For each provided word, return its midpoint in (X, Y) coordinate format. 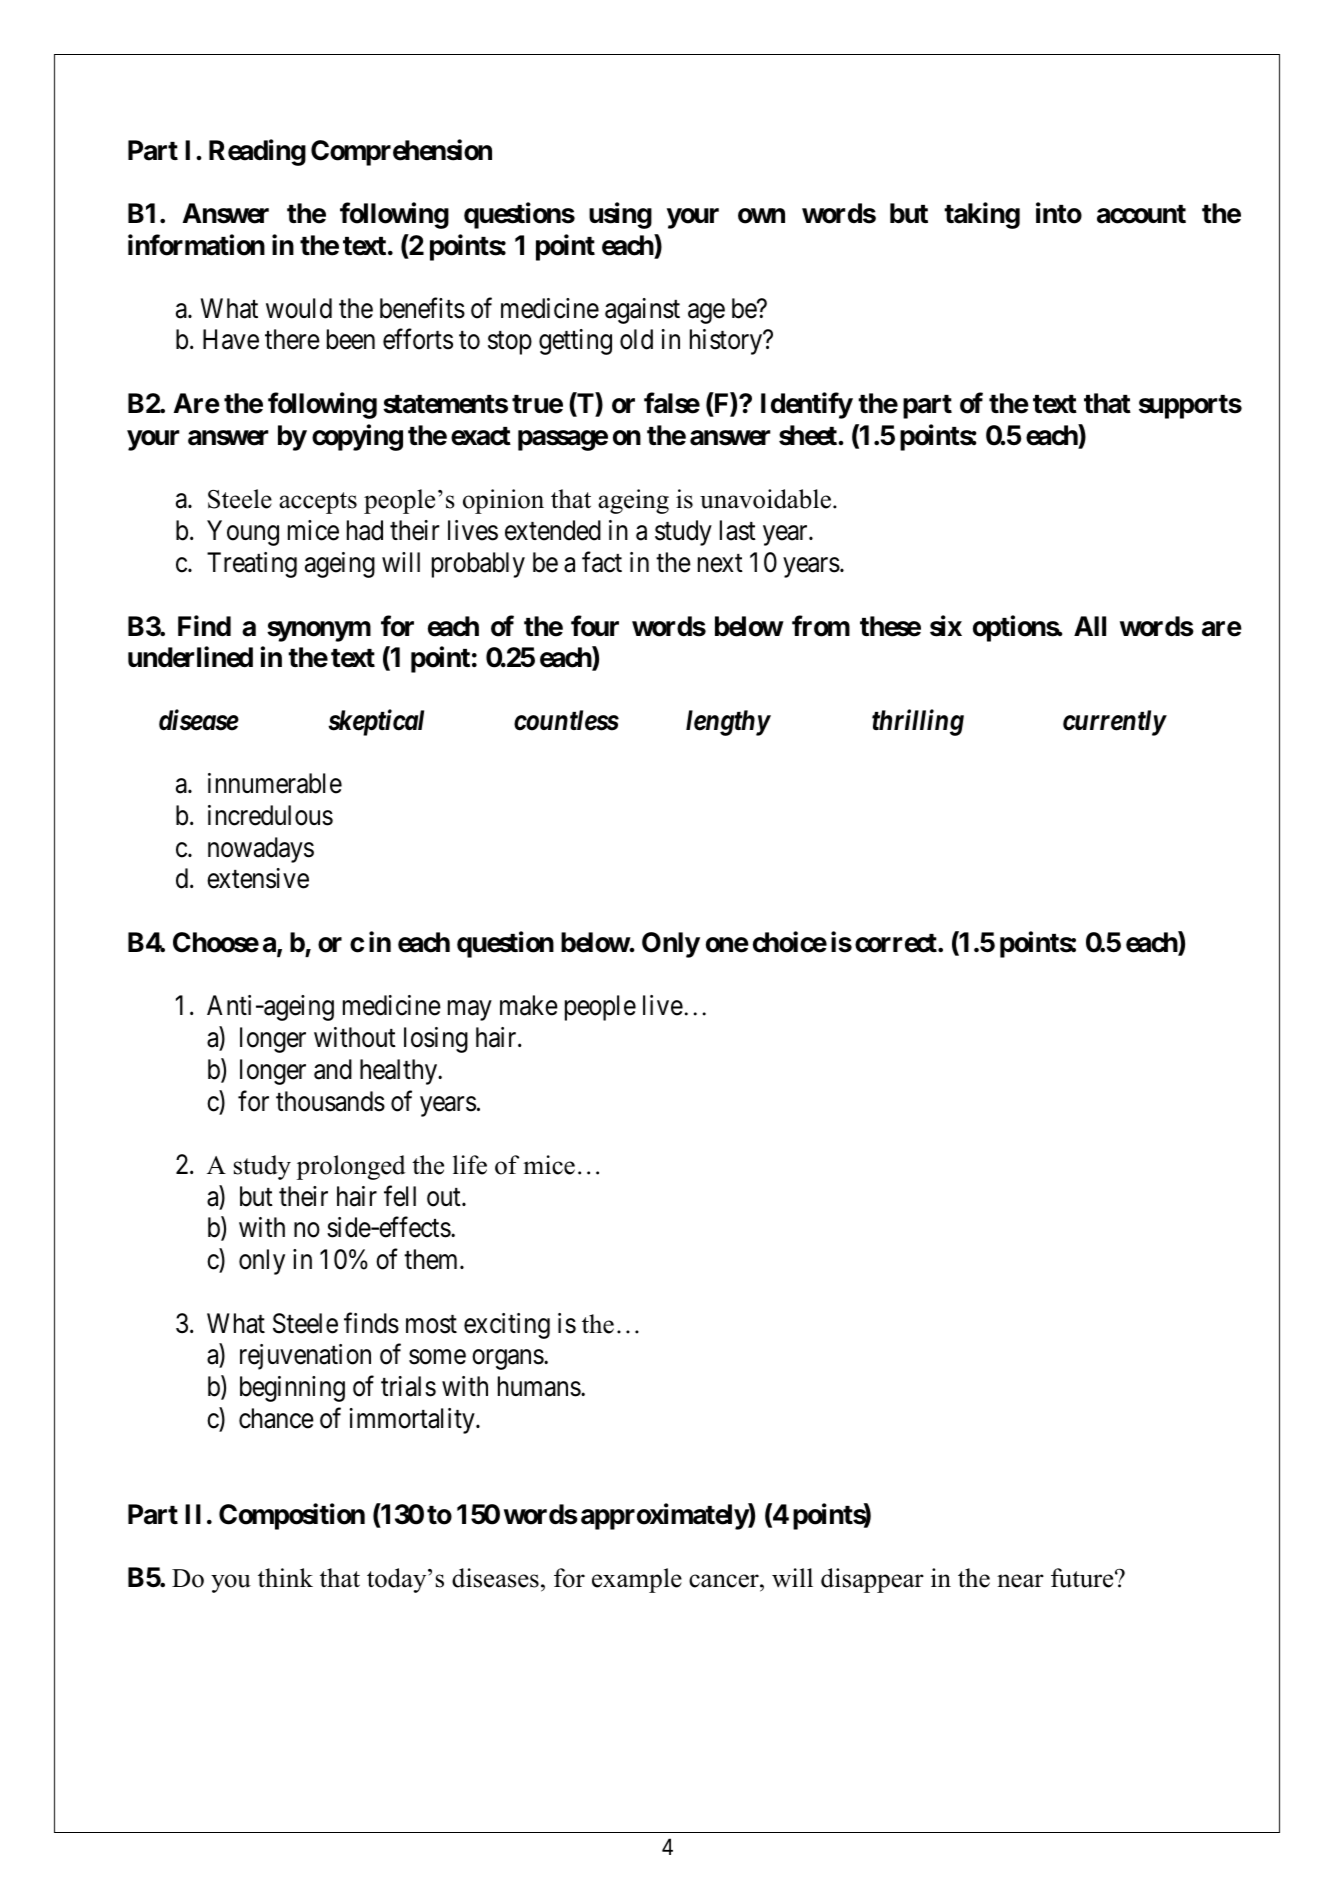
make (529, 1005)
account (1141, 214)
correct (897, 943)
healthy (400, 1072)
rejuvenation (305, 1357)
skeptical (376, 722)
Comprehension (401, 152)
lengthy (728, 723)
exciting (507, 1326)
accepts (318, 503)
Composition (292, 1516)
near (1020, 1581)
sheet (808, 435)
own (761, 216)
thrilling (918, 722)
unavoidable (765, 499)
